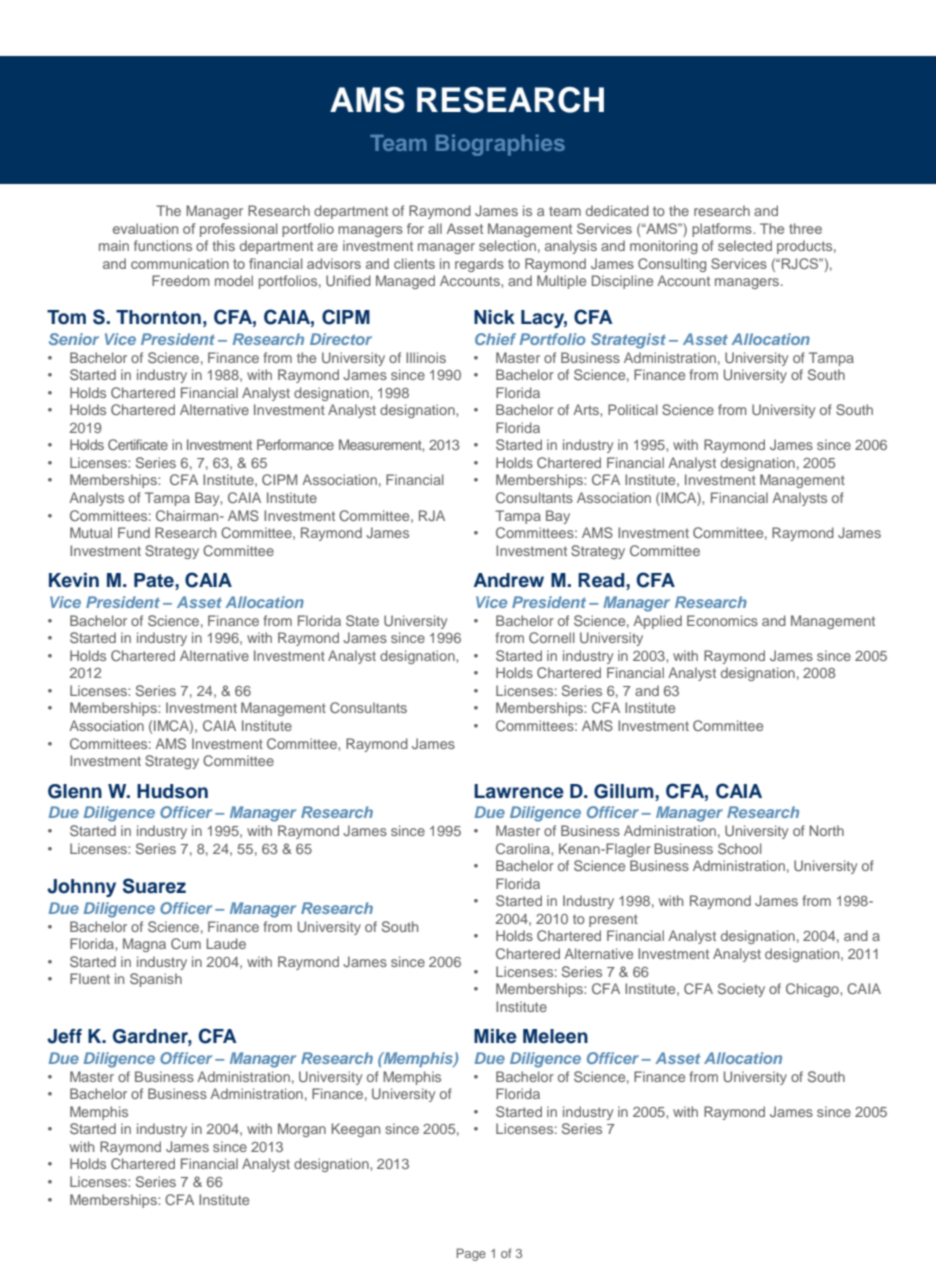 The image size is (936, 1288). Describe the element at coordinates (471, 1254) in the screenshot. I see `Page` at that location.
